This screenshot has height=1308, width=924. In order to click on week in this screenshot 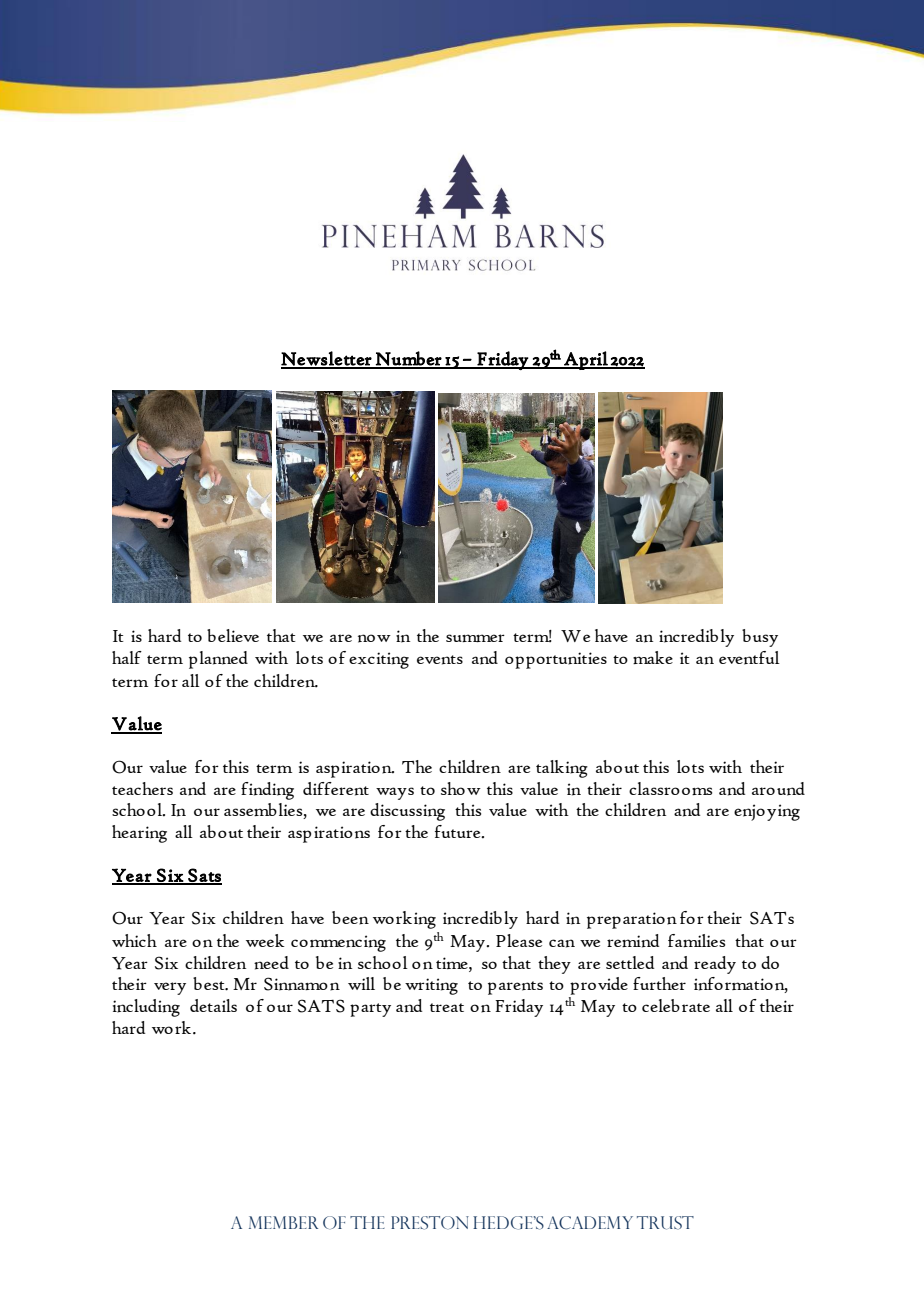, I will do `click(265, 940)`.
